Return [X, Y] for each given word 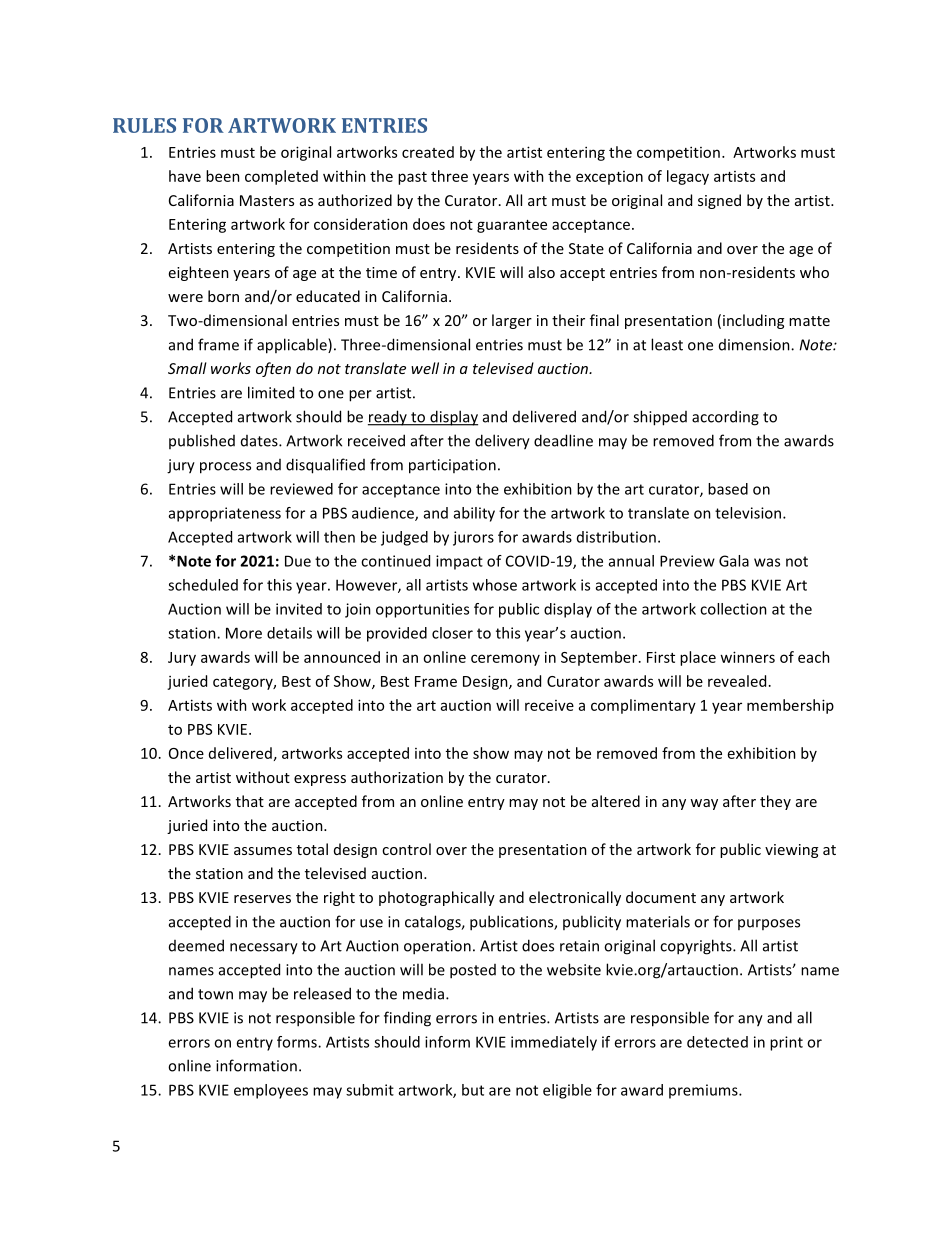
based [728, 489]
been [223, 176]
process [225, 468]
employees [271, 1091]
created [428, 152]
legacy [688, 177]
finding [407, 1019]
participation [452, 466]
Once [186, 753]
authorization [397, 777]
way [704, 804]
